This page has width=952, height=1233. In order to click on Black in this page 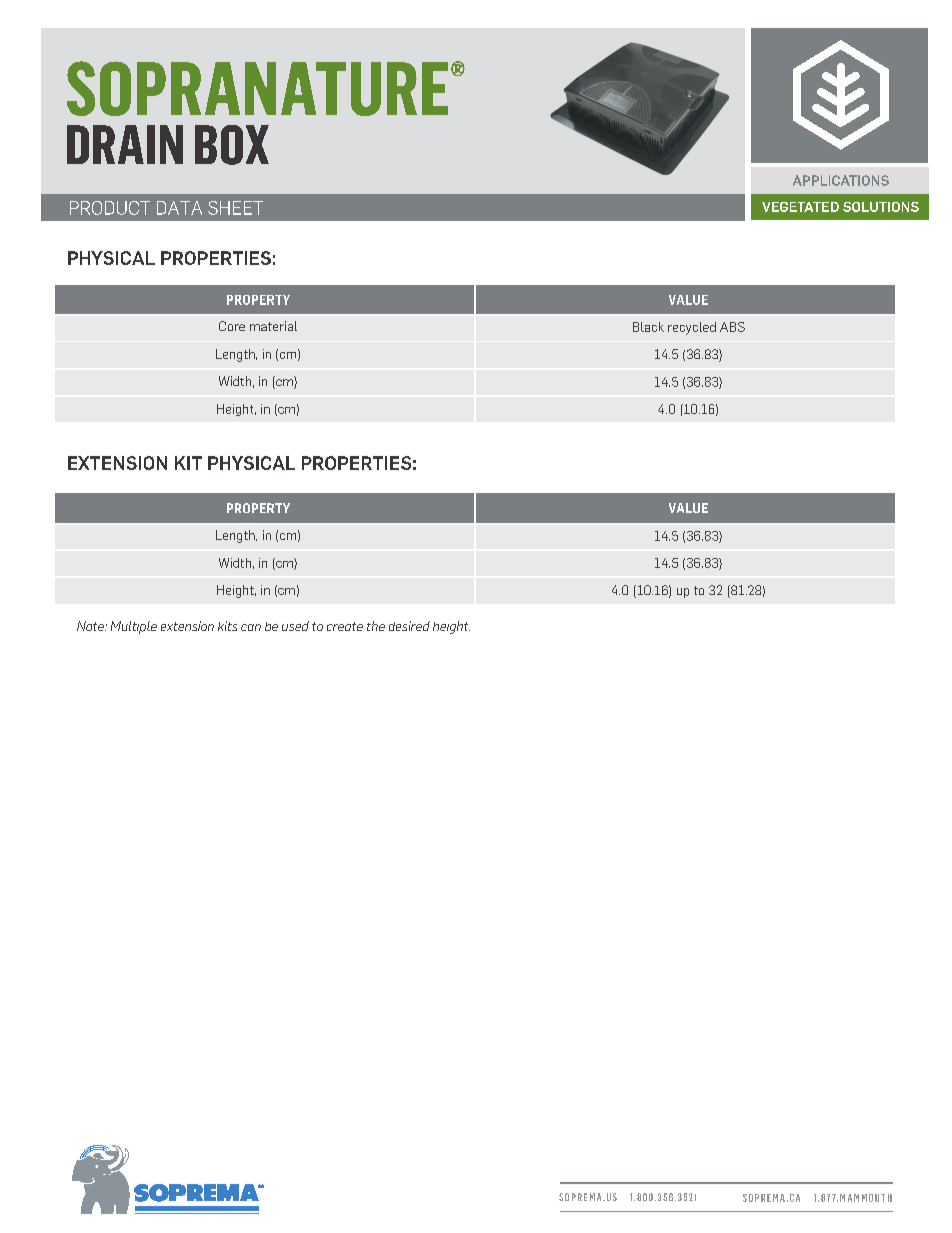, I will do `click(648, 327)`.
